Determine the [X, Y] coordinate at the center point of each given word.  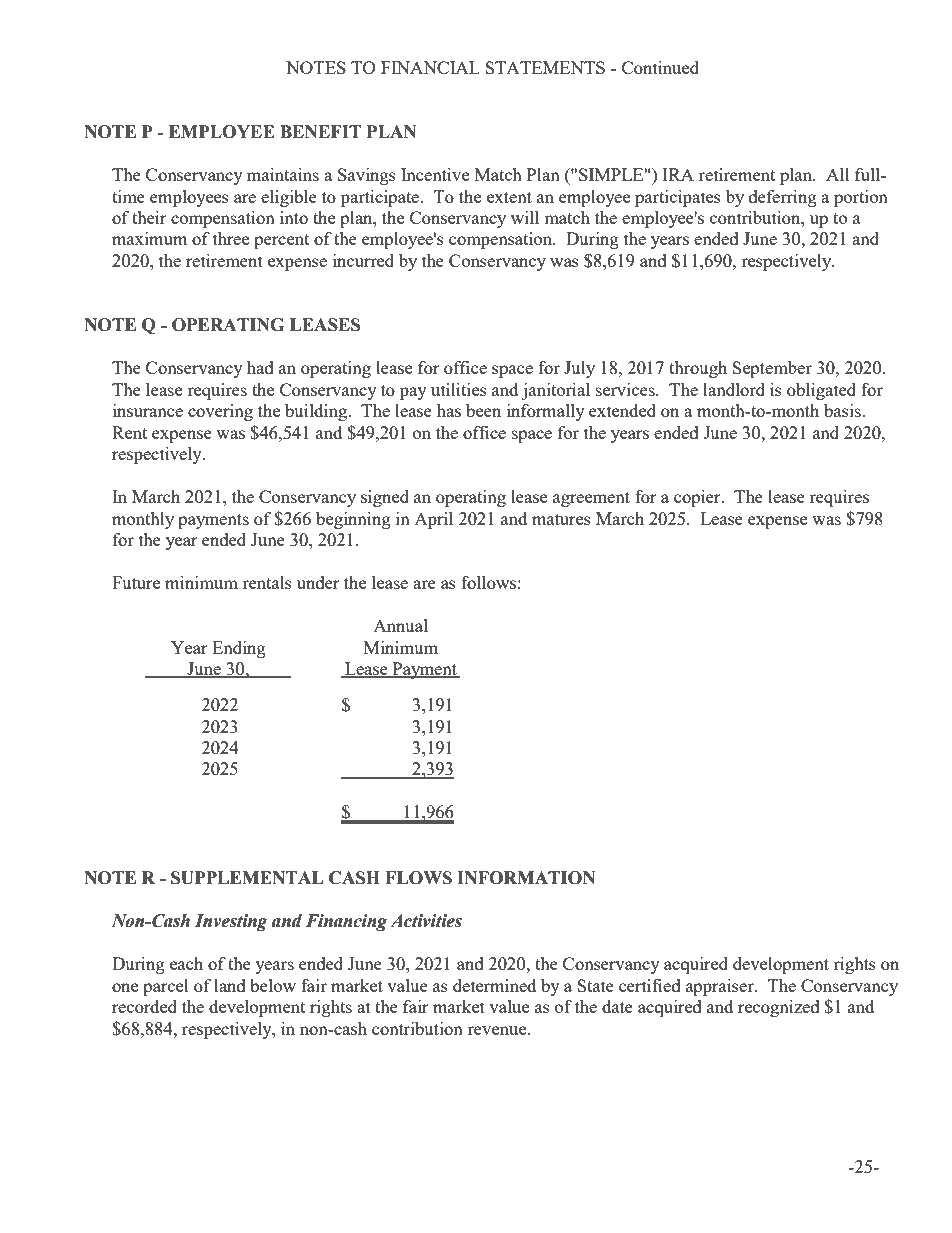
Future [136, 582]
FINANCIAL [430, 67]
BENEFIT [320, 131]
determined [494, 985]
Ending [239, 649]
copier [698, 498]
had [260, 367]
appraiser [721, 987]
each [186, 963]
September [772, 369]
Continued [660, 67]
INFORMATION [526, 878]
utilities [459, 389]
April [433, 520]
